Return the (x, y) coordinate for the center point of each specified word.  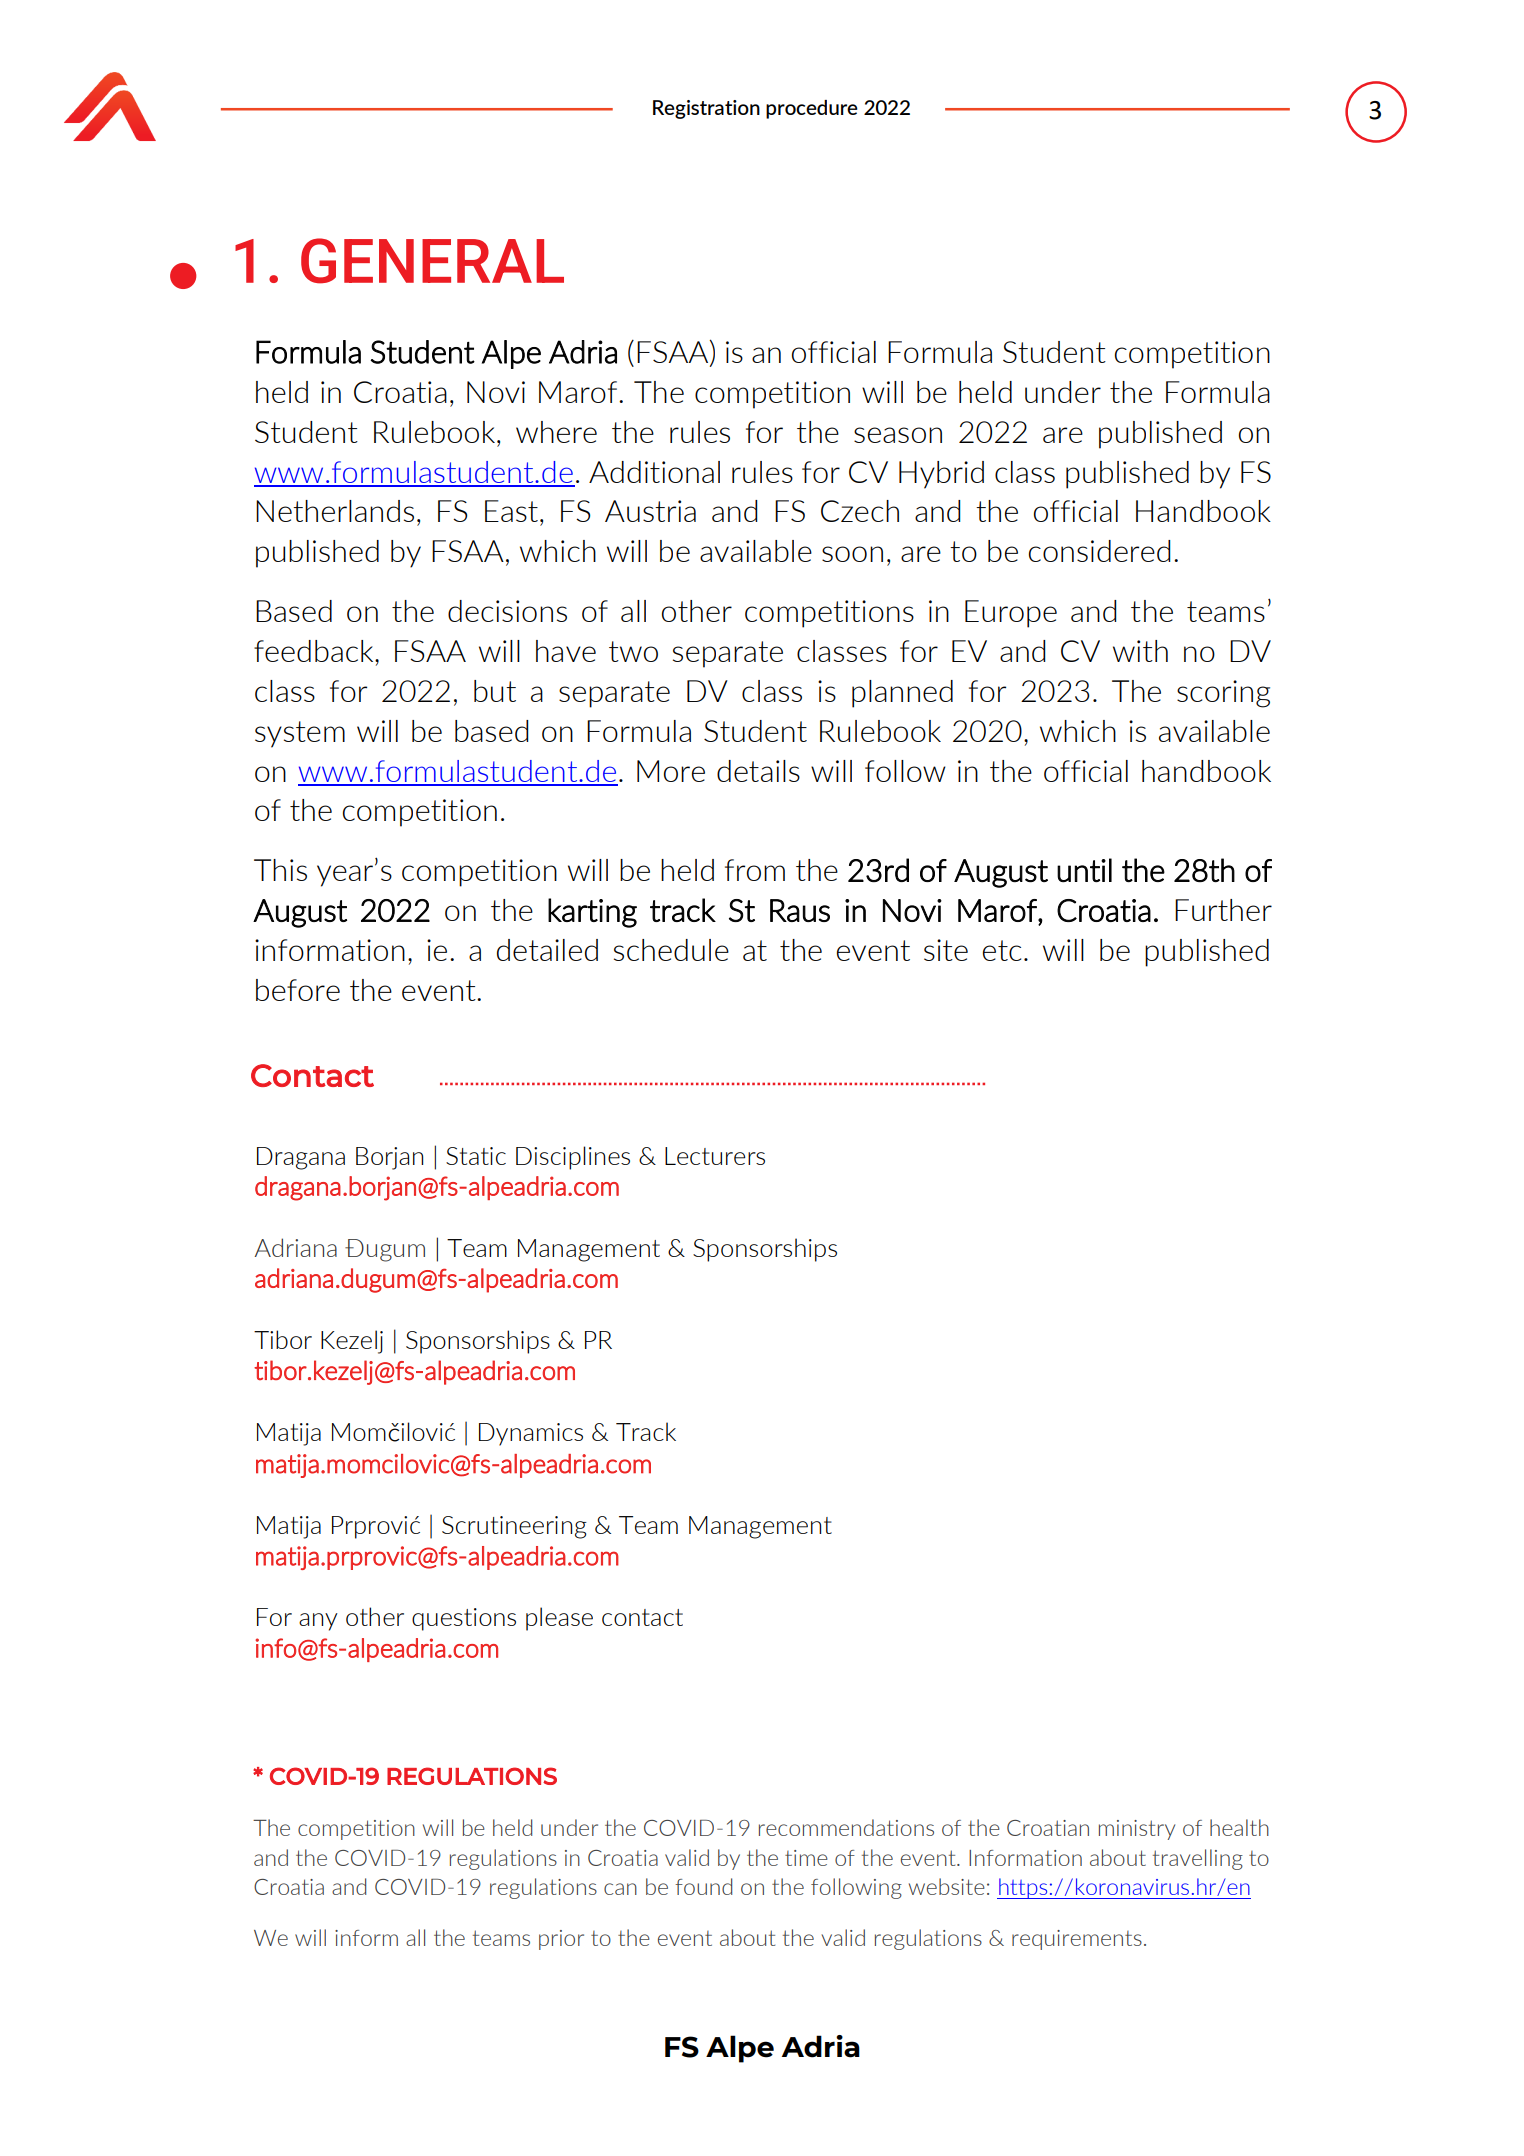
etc (1002, 950)
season (898, 435)
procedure (812, 109)
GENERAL (432, 261)
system (300, 734)
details (758, 771)
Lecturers (715, 1156)
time (806, 1858)
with (1140, 651)
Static (476, 1156)
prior (561, 1940)
